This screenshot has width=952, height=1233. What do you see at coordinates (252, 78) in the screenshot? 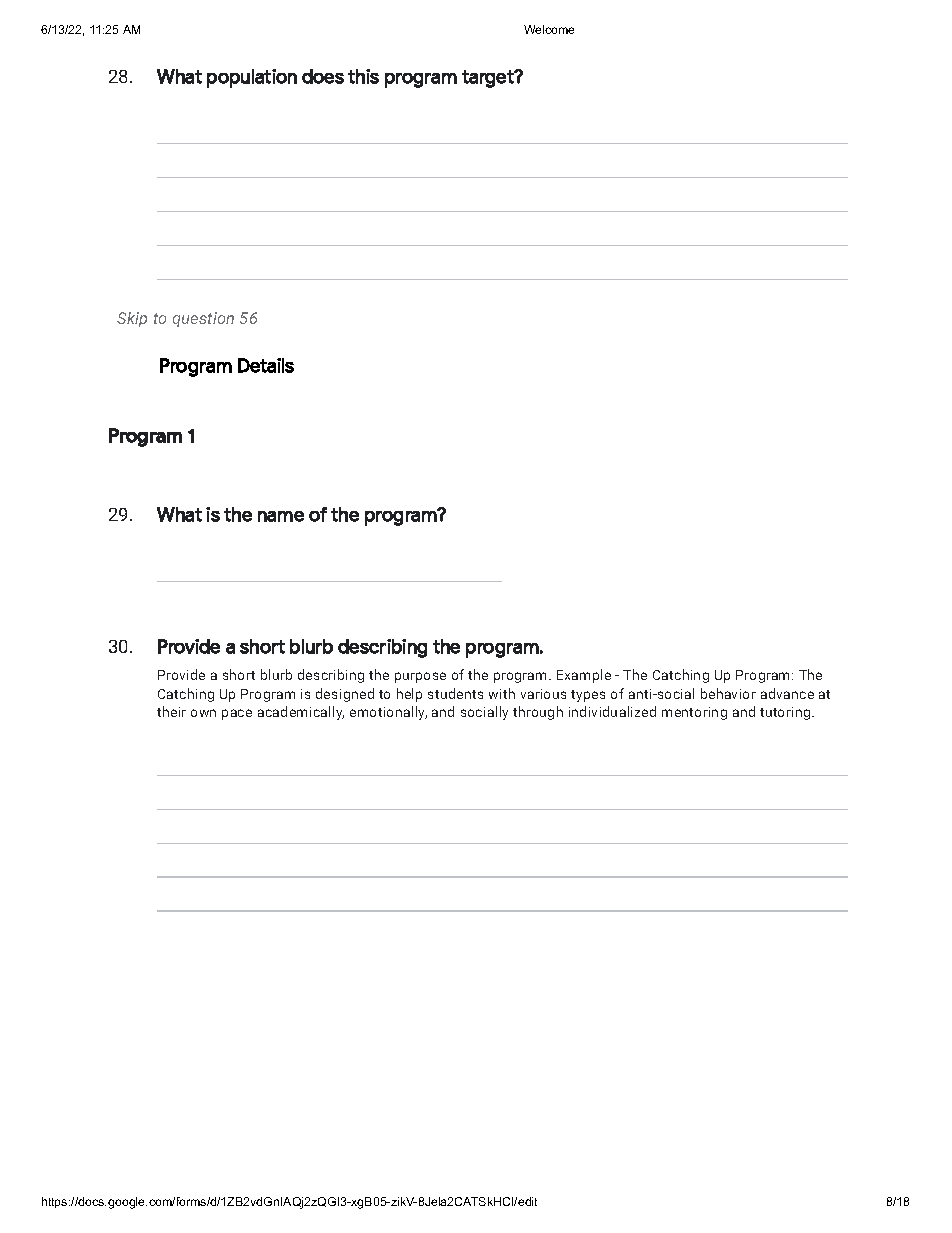
I see `population` at bounding box center [252, 78].
